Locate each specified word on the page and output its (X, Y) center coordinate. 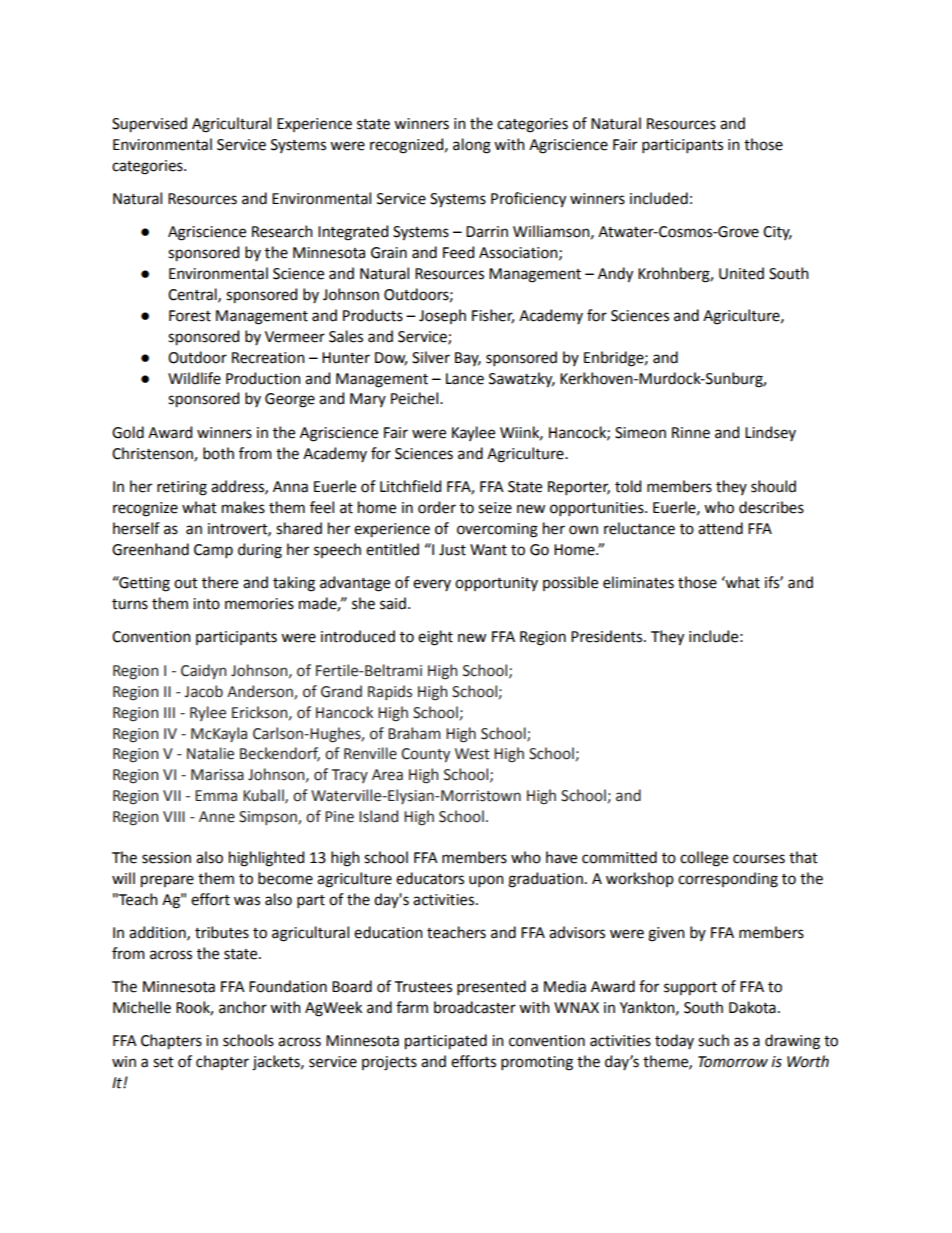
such (713, 1040)
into (206, 604)
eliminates (638, 582)
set (163, 1062)
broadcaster (475, 1007)
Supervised (149, 125)
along (472, 146)
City (777, 233)
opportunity (496, 584)
